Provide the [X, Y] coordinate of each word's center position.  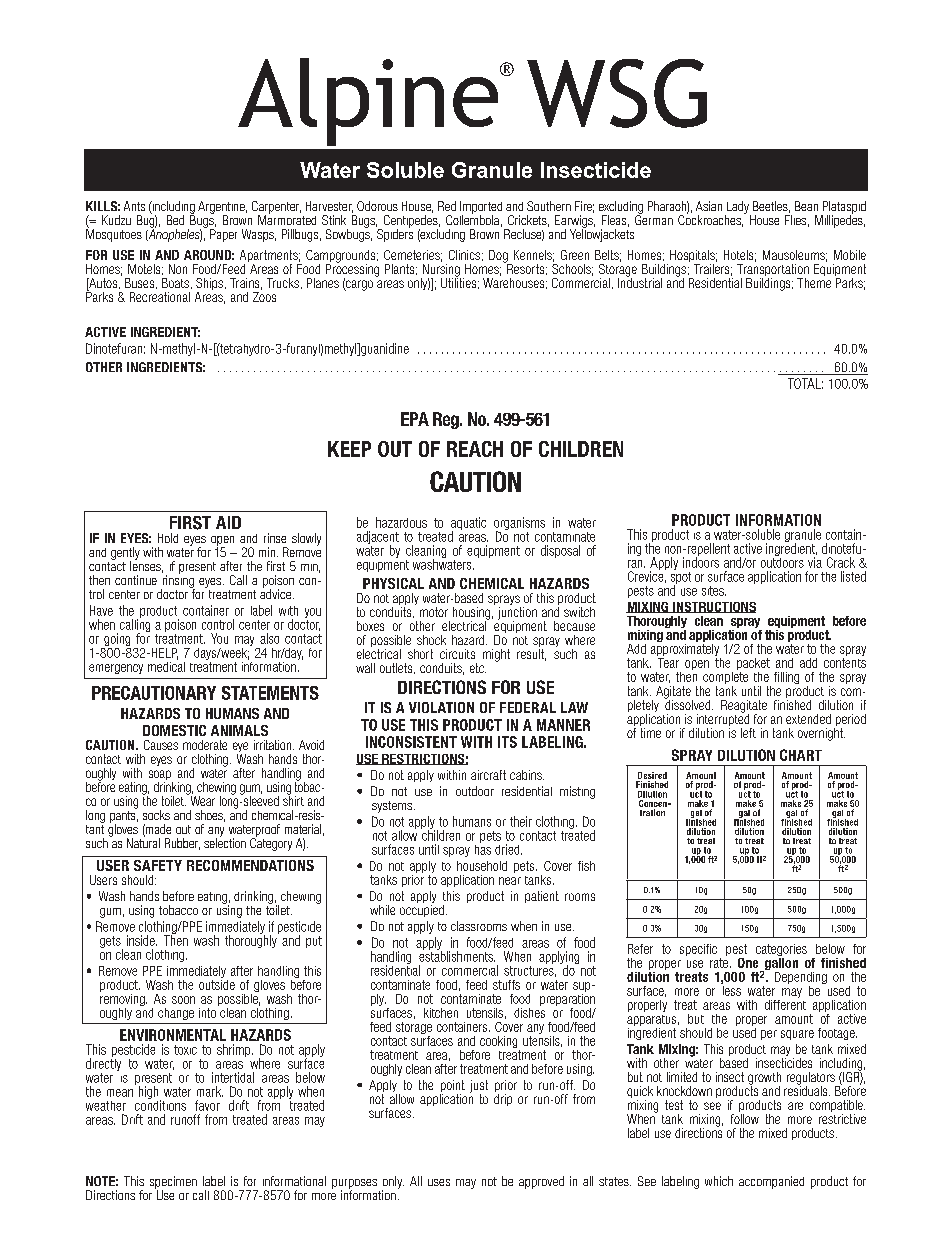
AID [228, 522]
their [521, 821]
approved [541, 1182]
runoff [185, 1119]
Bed [175, 220]
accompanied [771, 1182]
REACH [475, 449]
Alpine [369, 102]
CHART [801, 755]
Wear [201, 799]
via [815, 562]
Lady [738, 208]
